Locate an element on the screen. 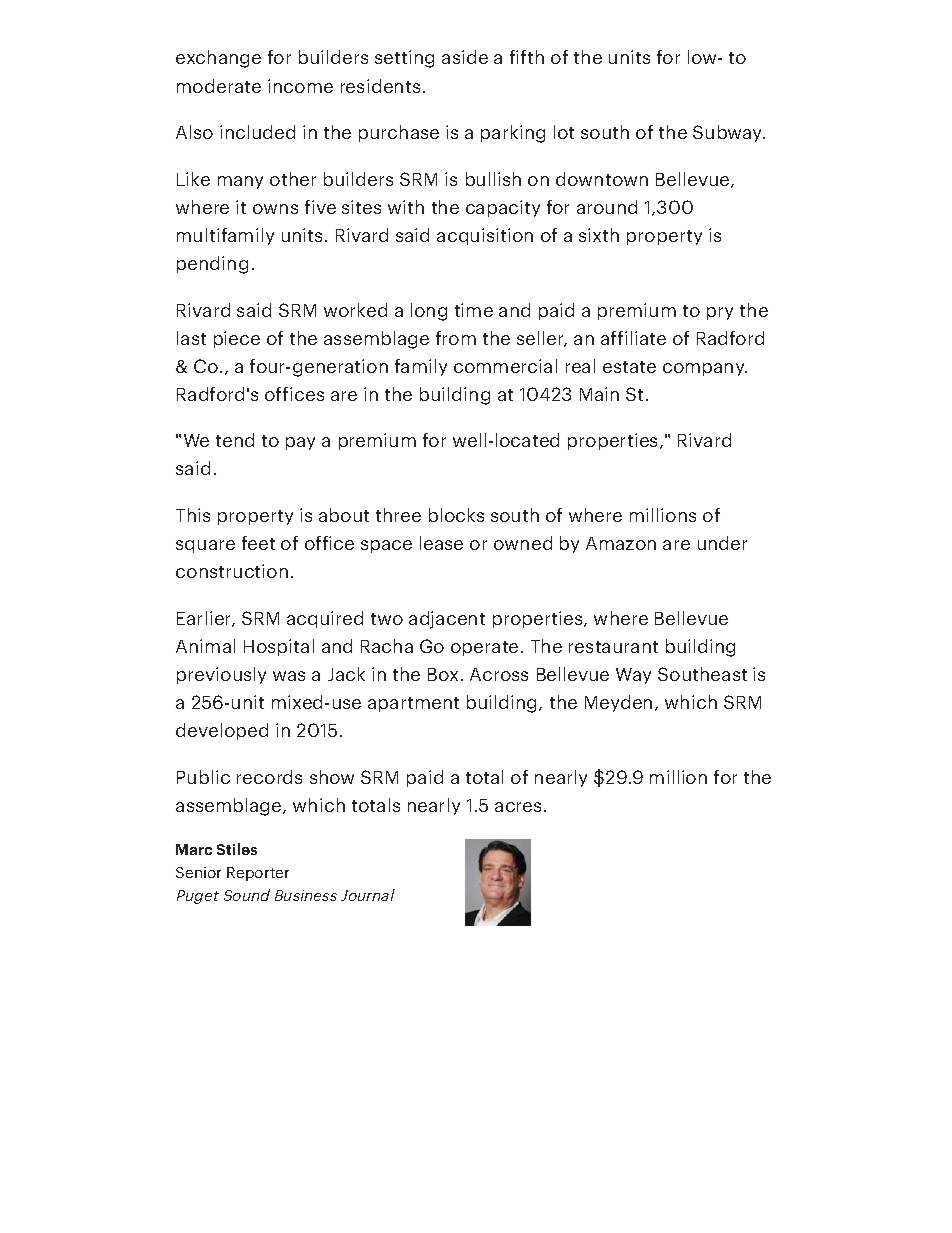 This screenshot has height=1233, width=952. moderate is located at coordinates (219, 86).
